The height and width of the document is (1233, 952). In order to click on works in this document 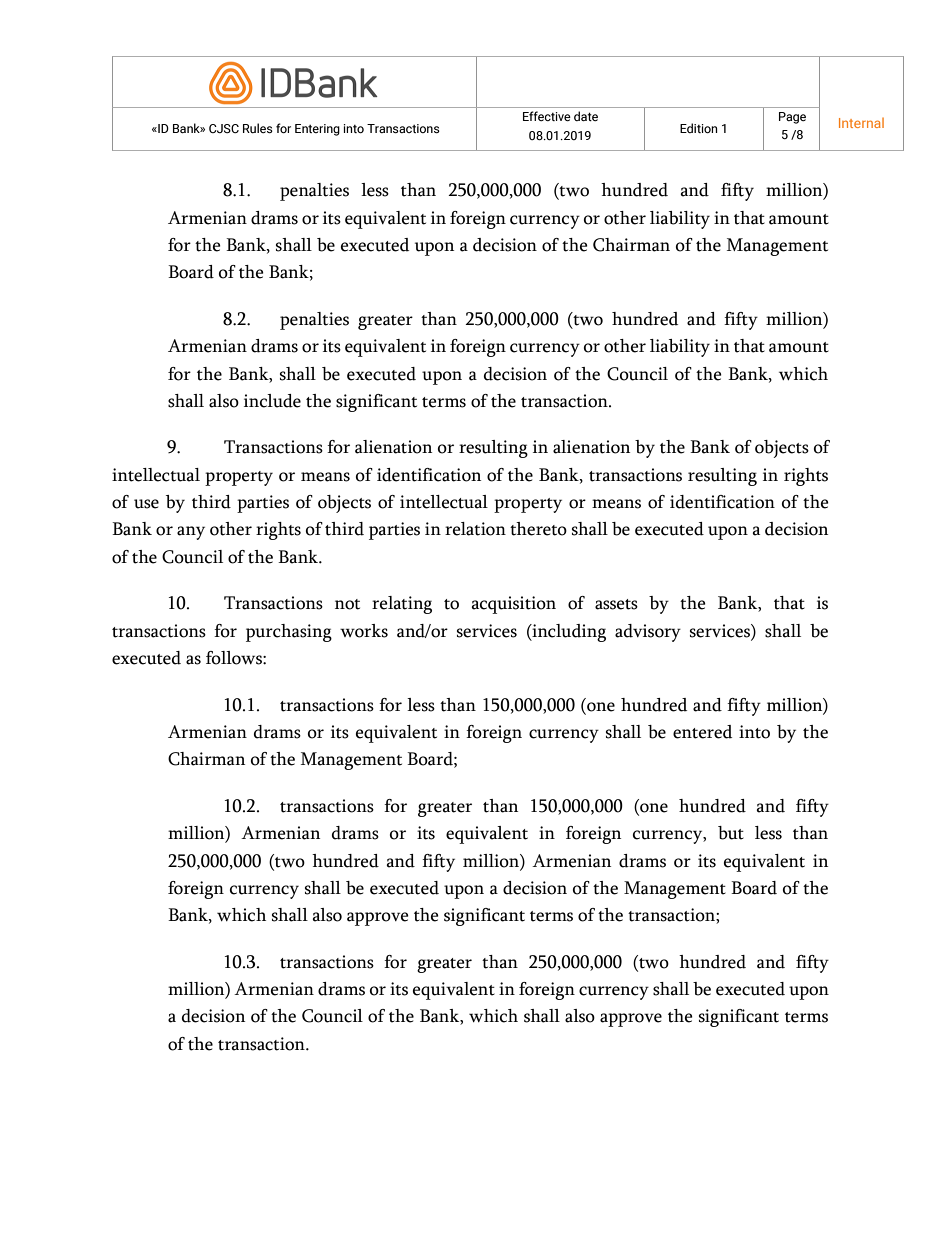, I will do `click(364, 631)`.
